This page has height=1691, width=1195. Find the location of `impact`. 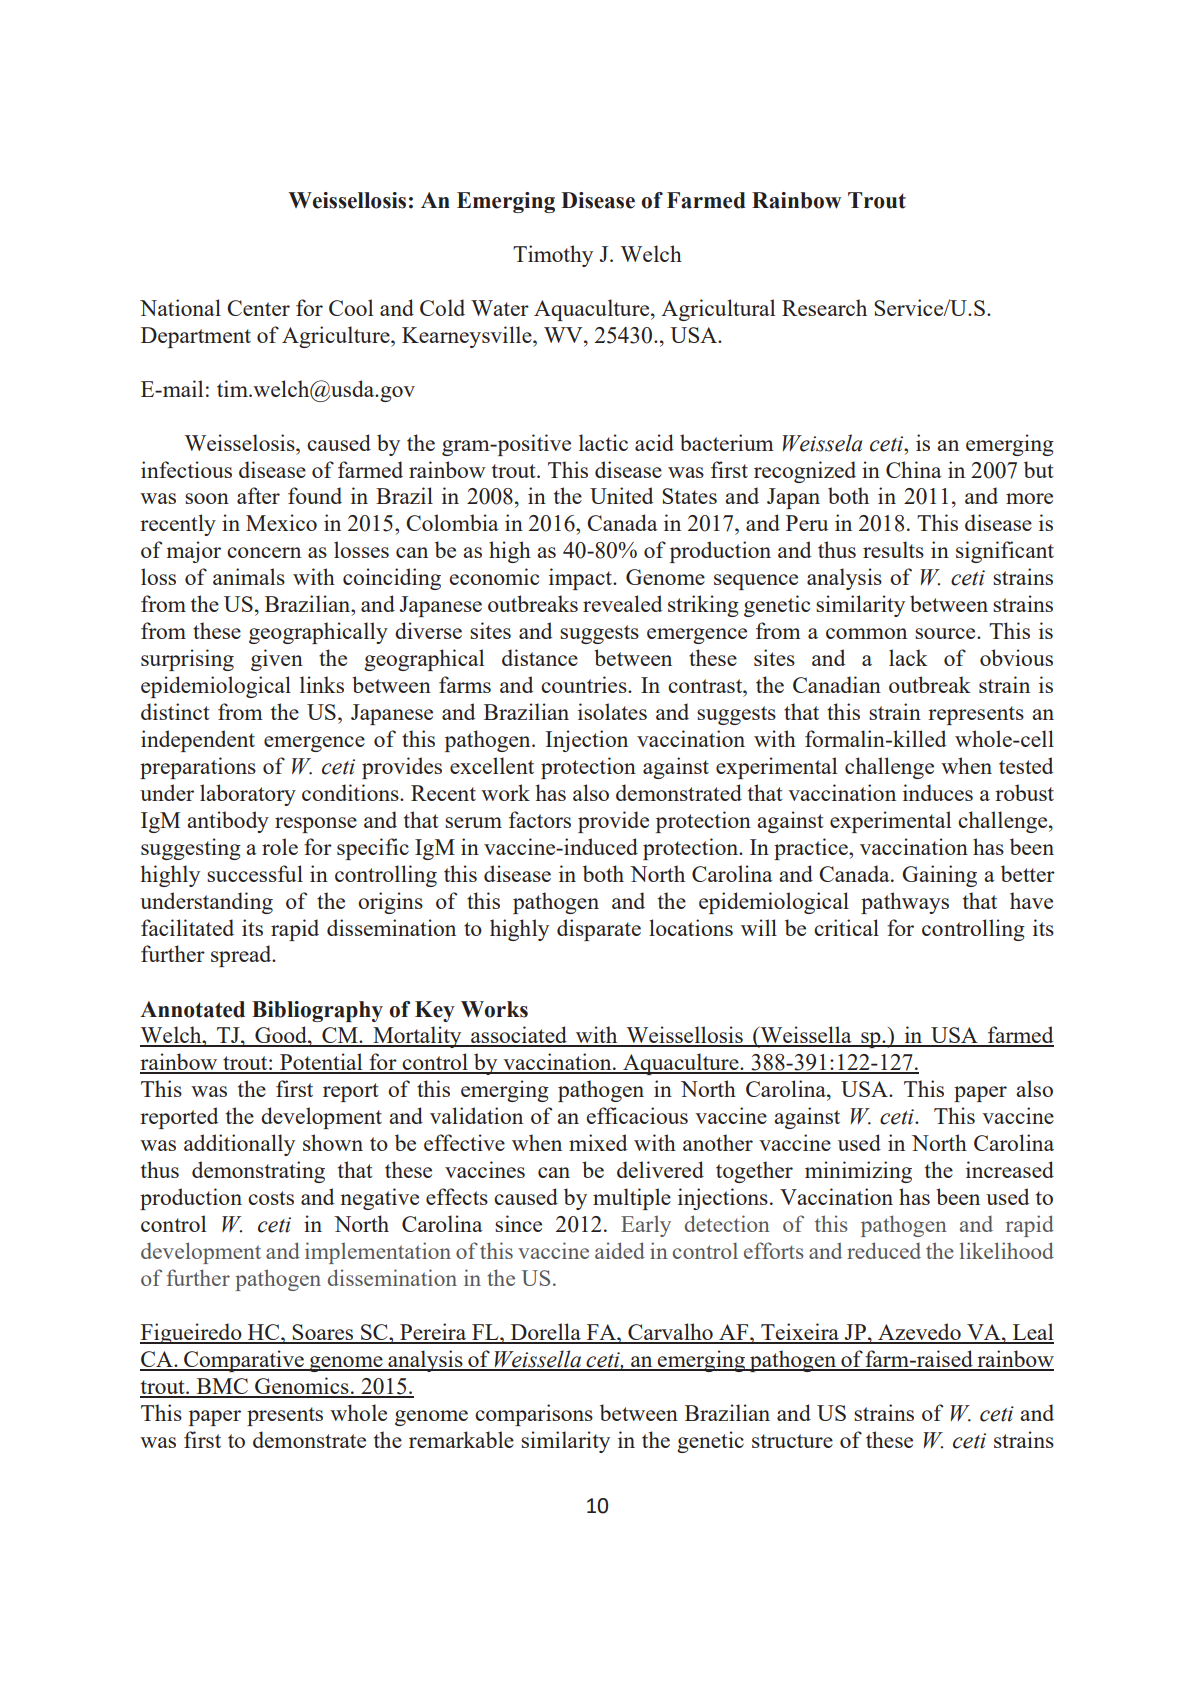

impact is located at coordinates (582, 579).
